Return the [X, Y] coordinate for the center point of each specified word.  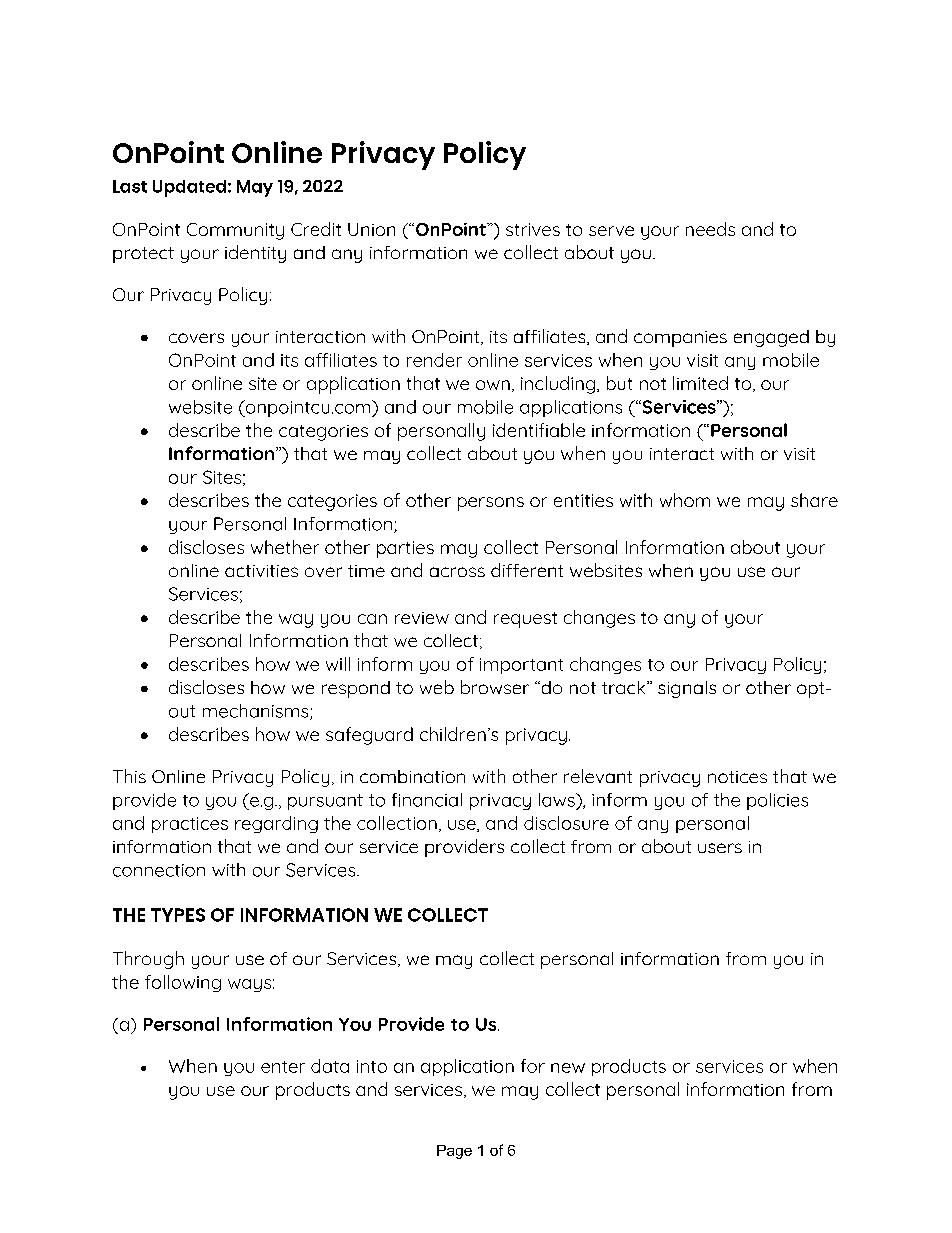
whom [685, 500]
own [493, 385]
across [457, 572]
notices [737, 777]
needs [710, 229]
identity [255, 254]
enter [283, 1067]
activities [261, 571]
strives [533, 229]
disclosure [566, 823]
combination [412, 776]
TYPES [178, 915]
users [720, 848]
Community [235, 231]
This [129, 776]
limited [700, 383]
